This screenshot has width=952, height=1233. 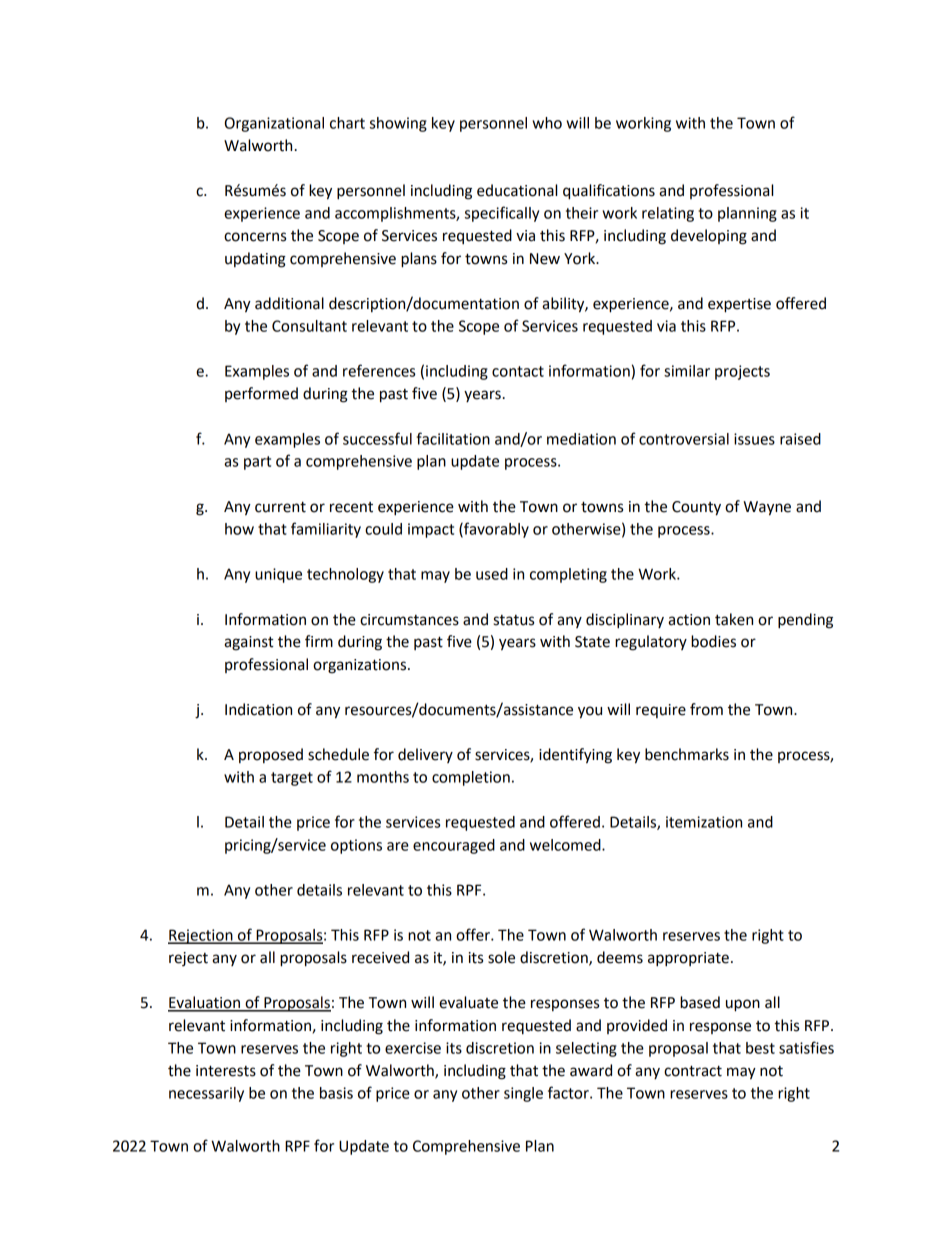 I want to click on encouraged, so click(x=454, y=846).
